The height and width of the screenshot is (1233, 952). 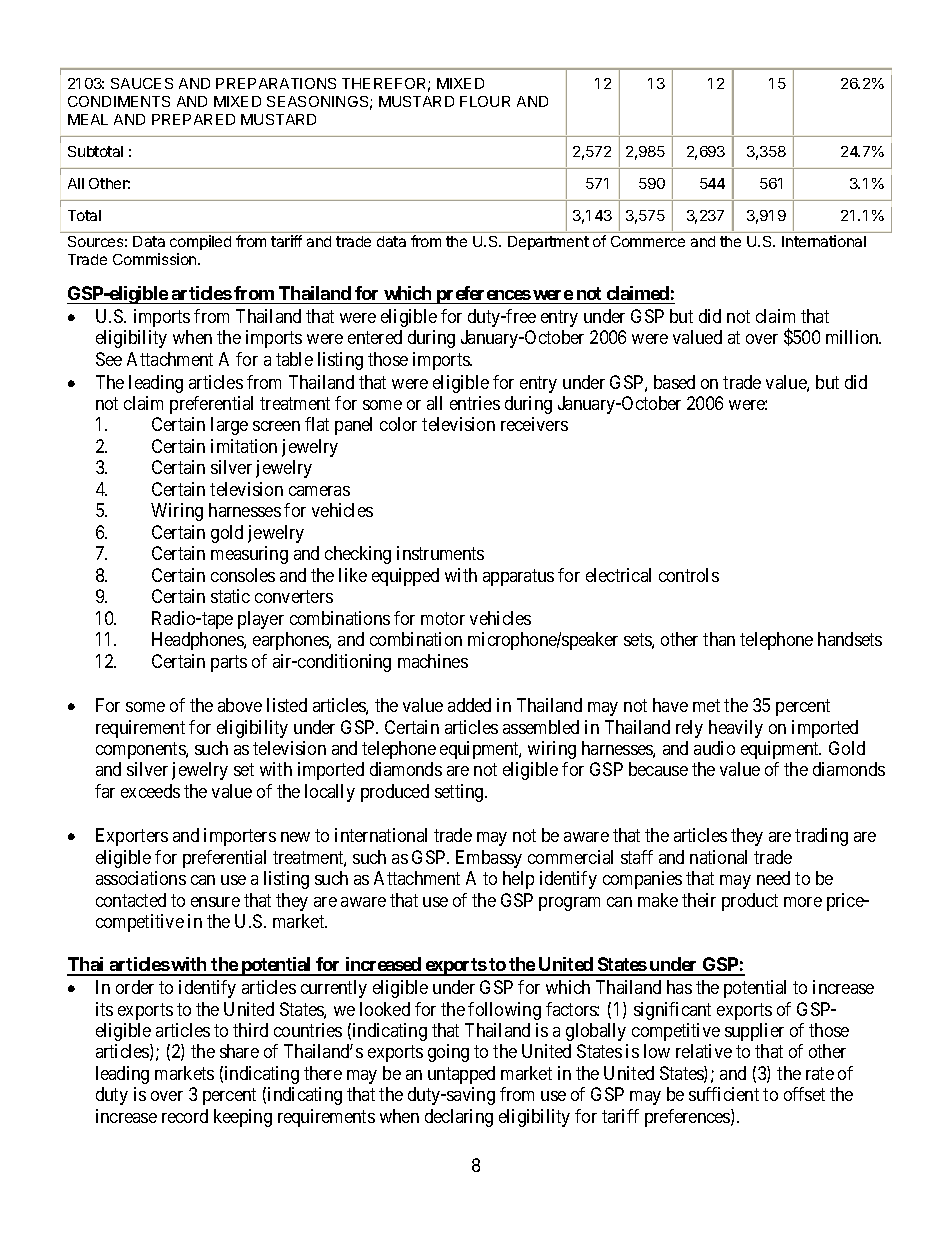 I want to click on record, so click(x=185, y=1116).
